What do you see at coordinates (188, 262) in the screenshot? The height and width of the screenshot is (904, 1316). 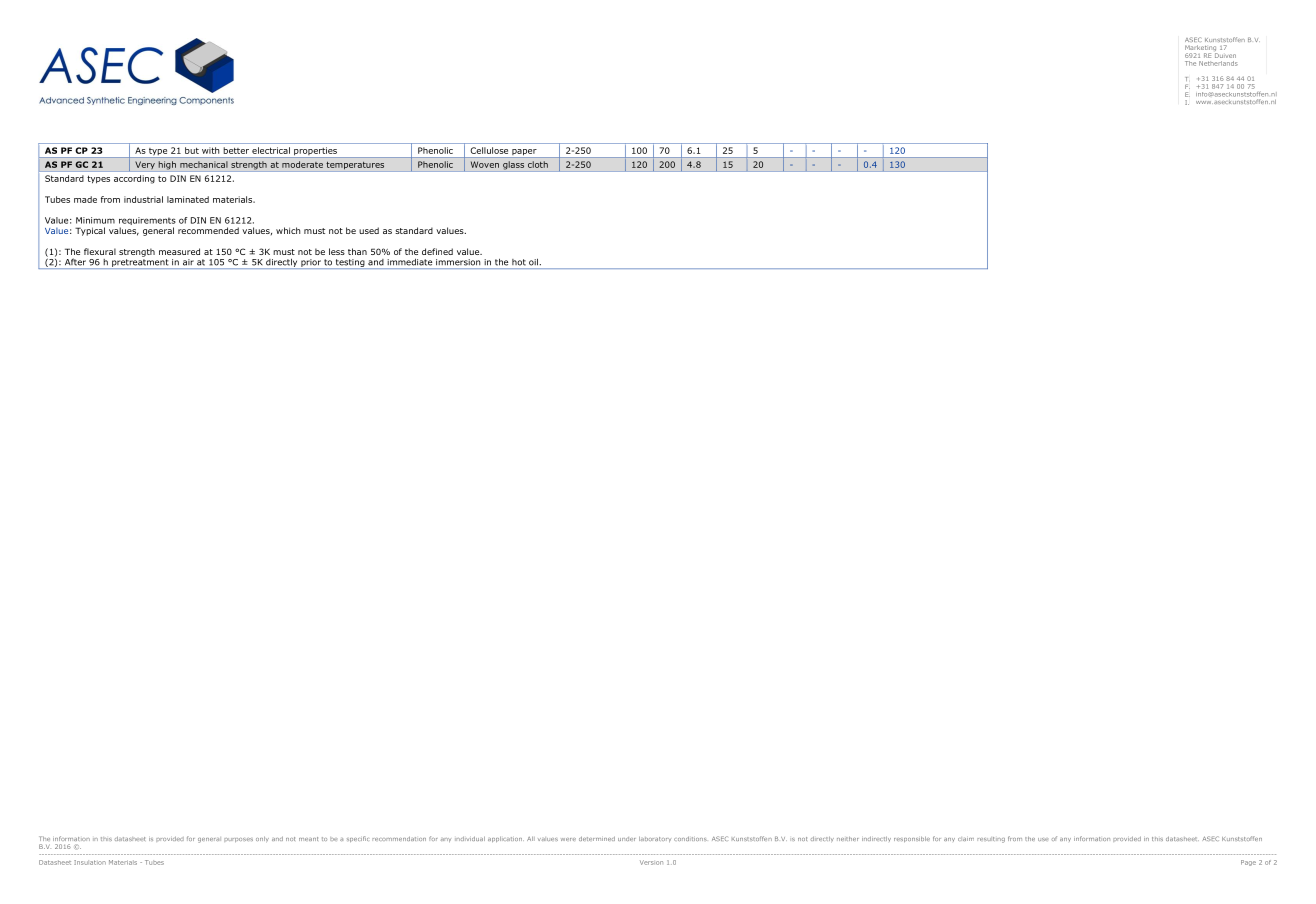 I see `air` at bounding box center [188, 262].
